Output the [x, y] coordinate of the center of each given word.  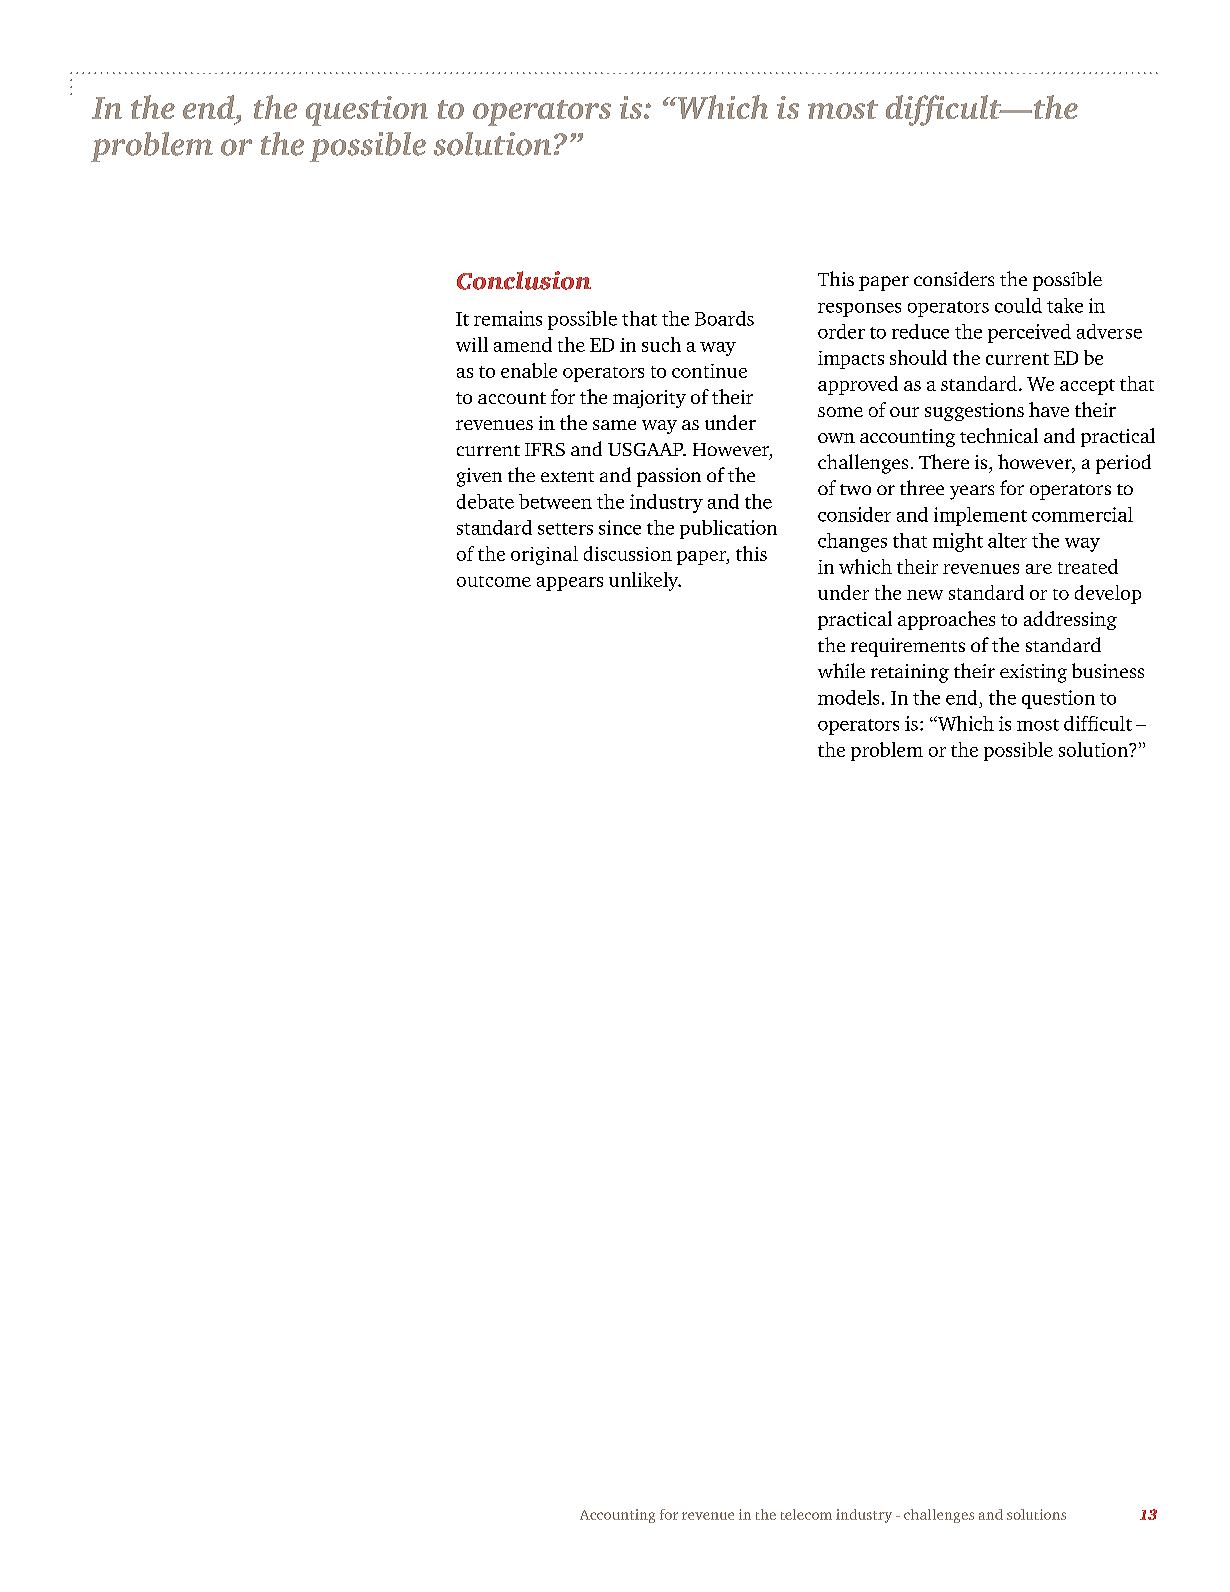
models [848, 697]
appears [570, 584]
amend [523, 344]
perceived [1029, 333]
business [1108, 670]
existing [1033, 673]
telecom [806, 1514]
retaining [910, 673]
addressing [1070, 620]
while [841, 670]
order [841, 331]
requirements [908, 647]
